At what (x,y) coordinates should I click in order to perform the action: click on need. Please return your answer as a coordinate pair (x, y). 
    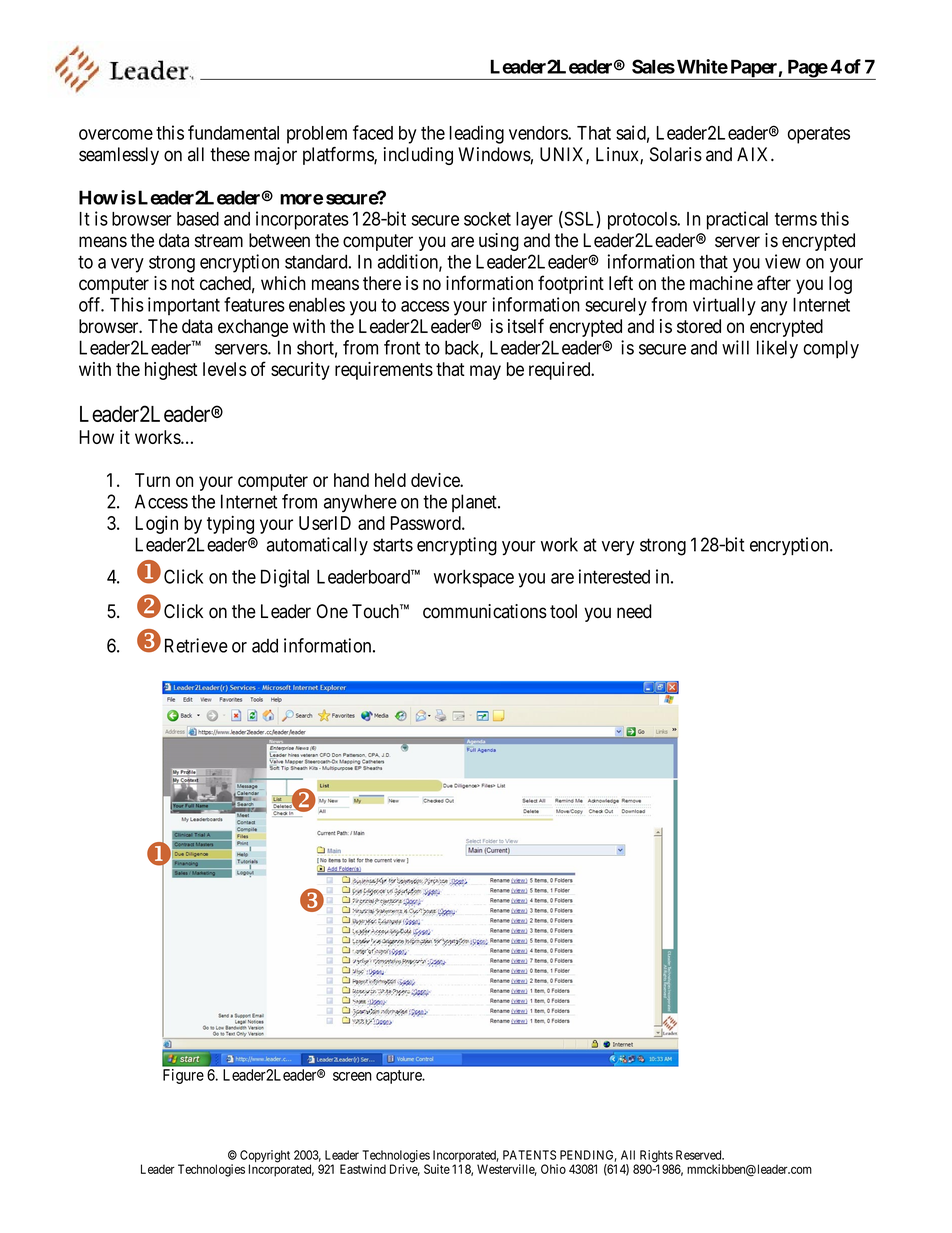
    Looking at the image, I should click on (634, 611).
